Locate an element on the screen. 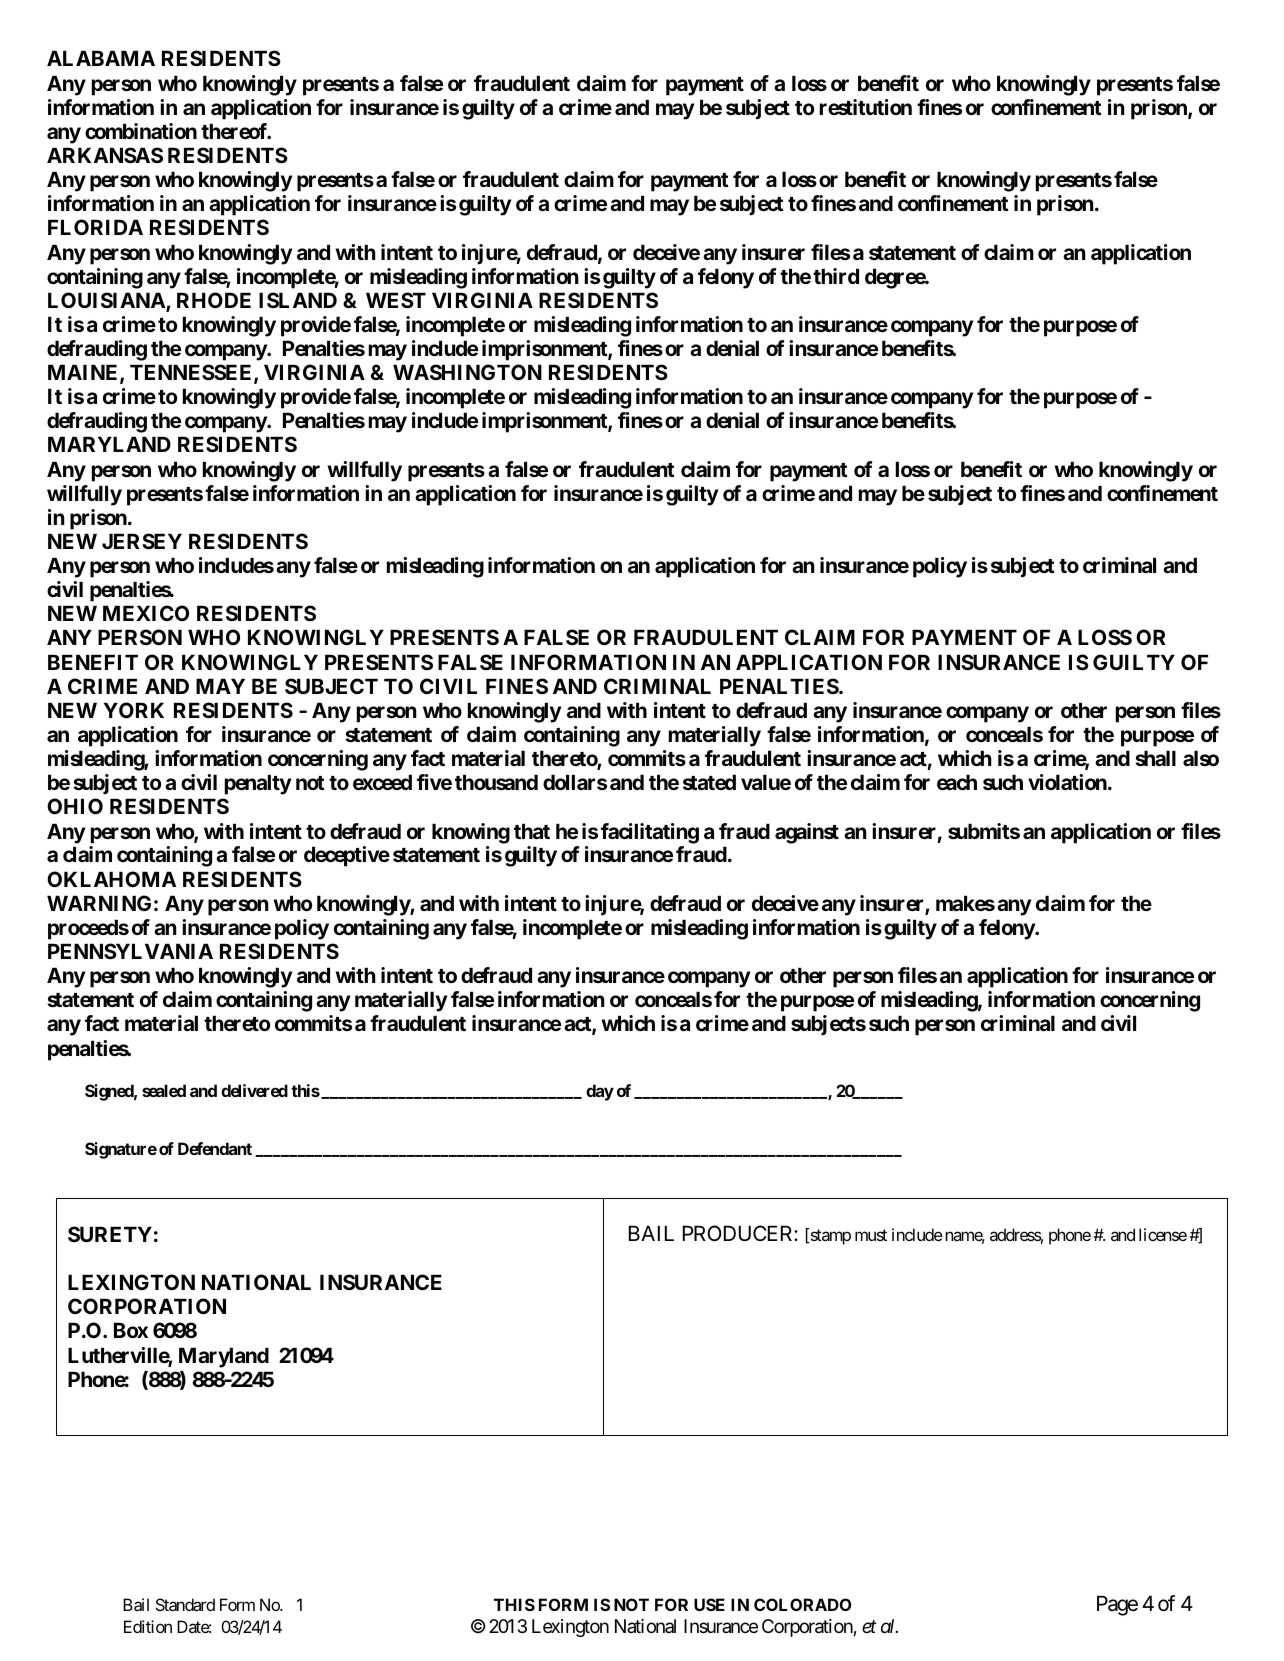  third is located at coordinates (836, 276).
